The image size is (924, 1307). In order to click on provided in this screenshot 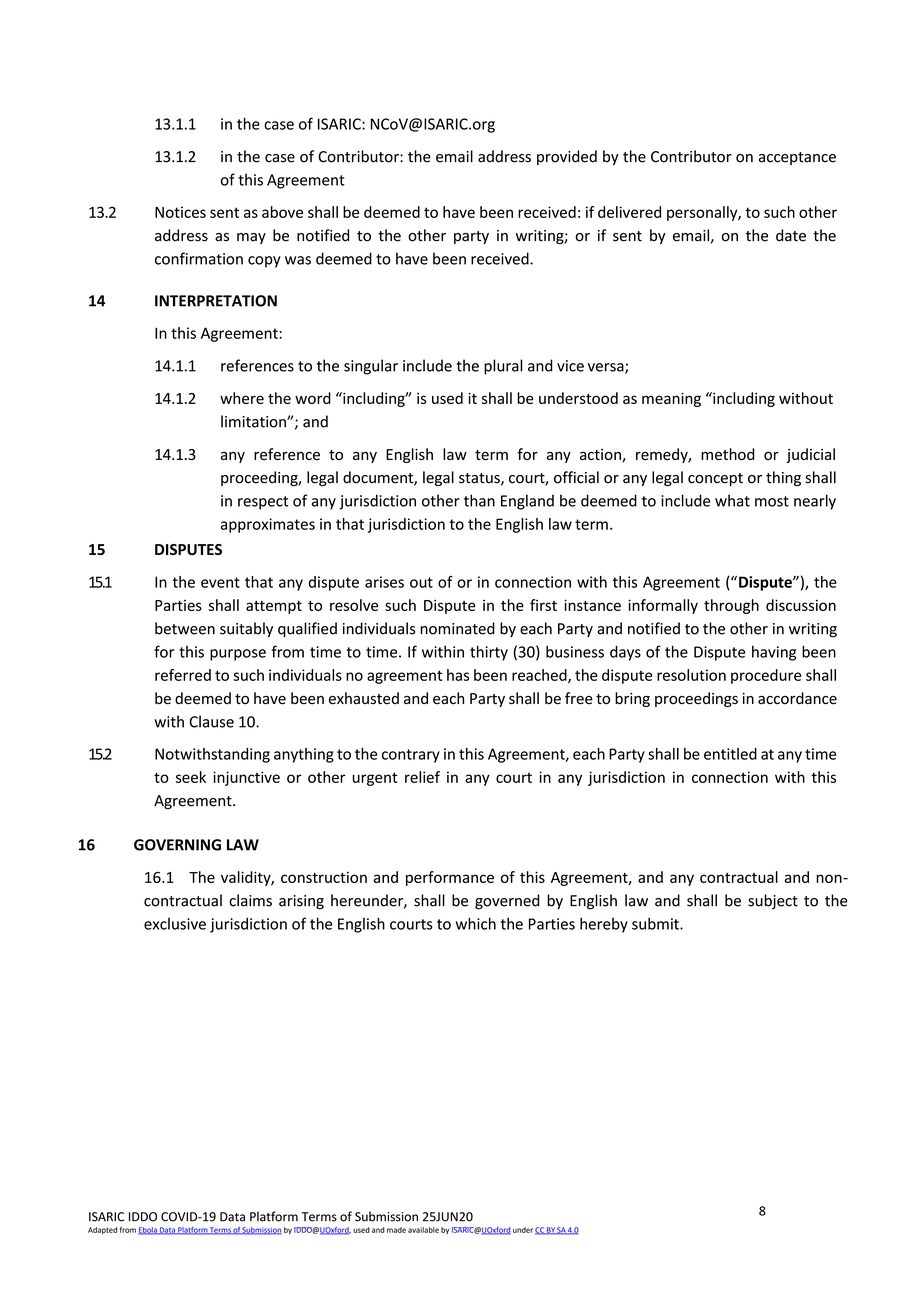, I will do `click(567, 157)`.
